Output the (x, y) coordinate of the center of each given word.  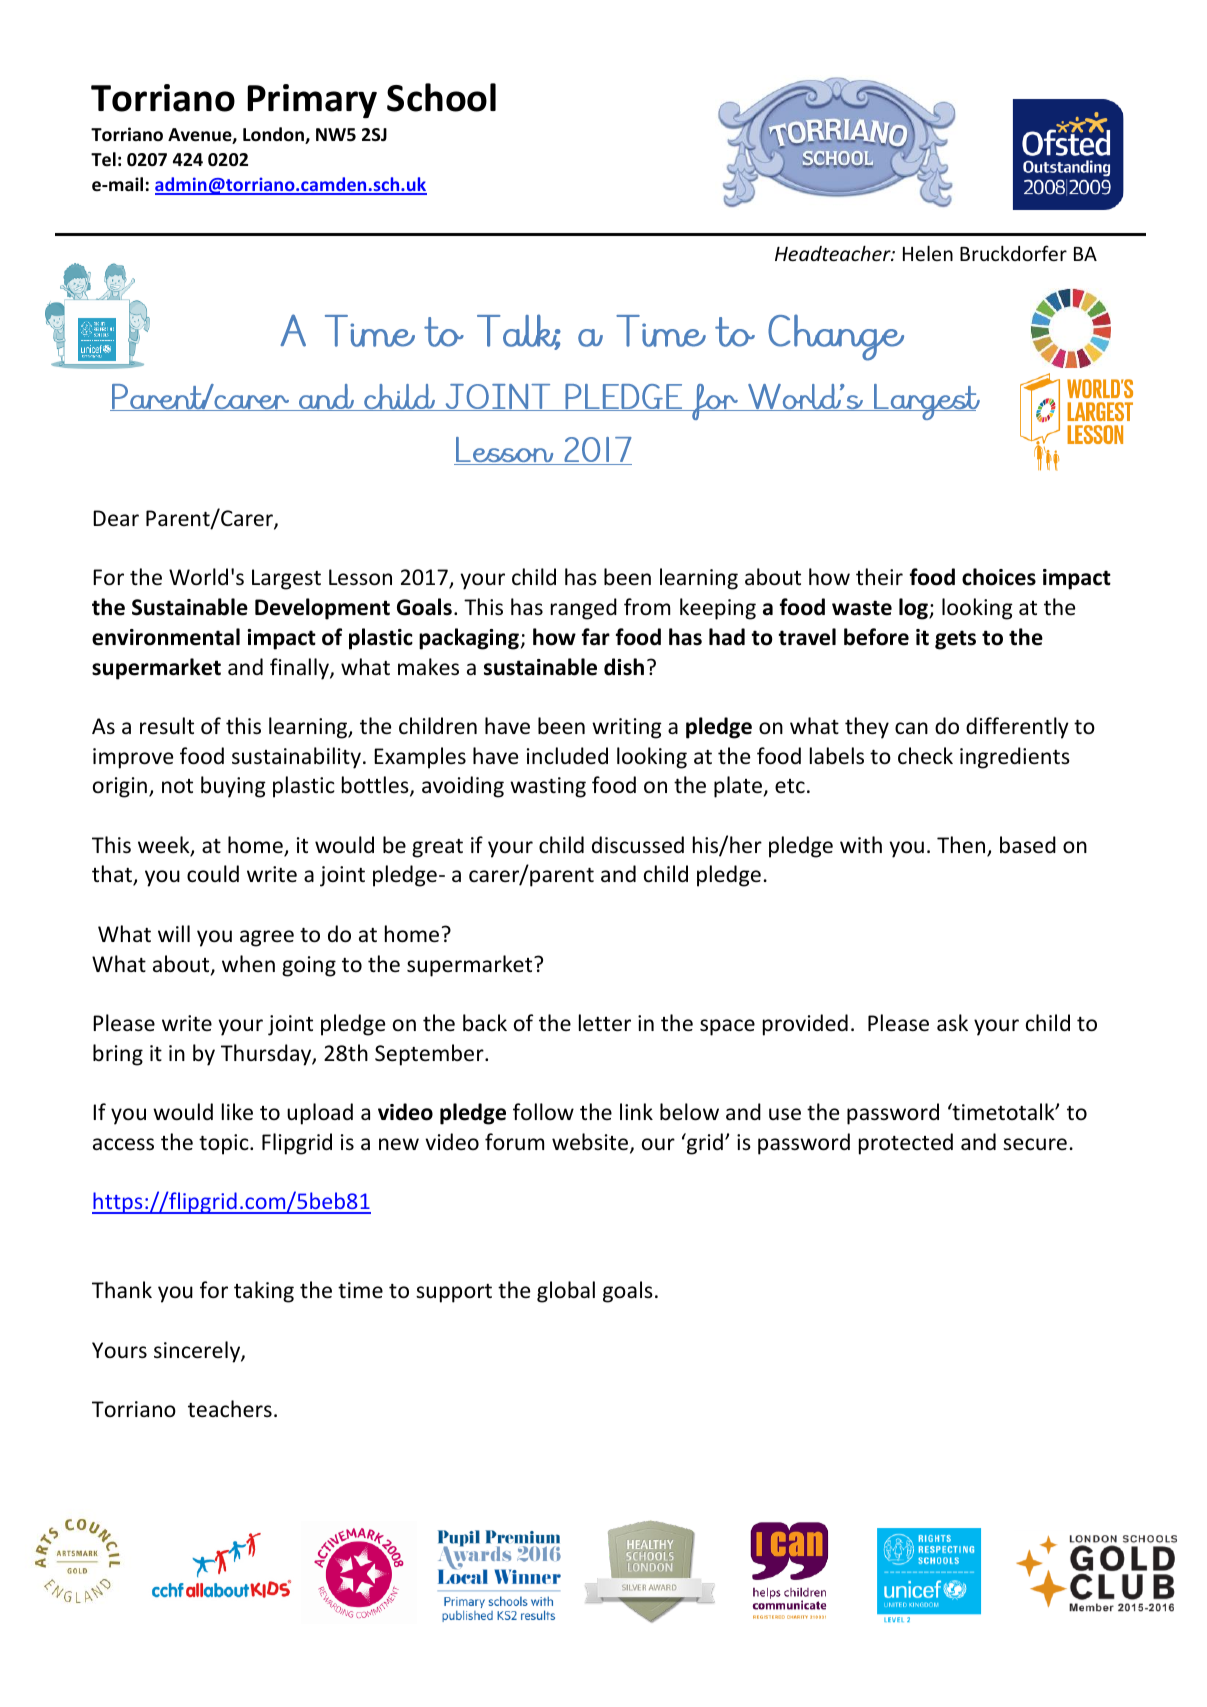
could (213, 874)
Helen (928, 253)
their (879, 577)
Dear (116, 518)
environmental (166, 637)
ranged (584, 609)
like (237, 1112)
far (596, 637)
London (274, 135)
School (441, 97)
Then (962, 846)
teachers (230, 1409)
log (914, 609)
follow (543, 1112)
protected (906, 1144)
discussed (638, 845)
